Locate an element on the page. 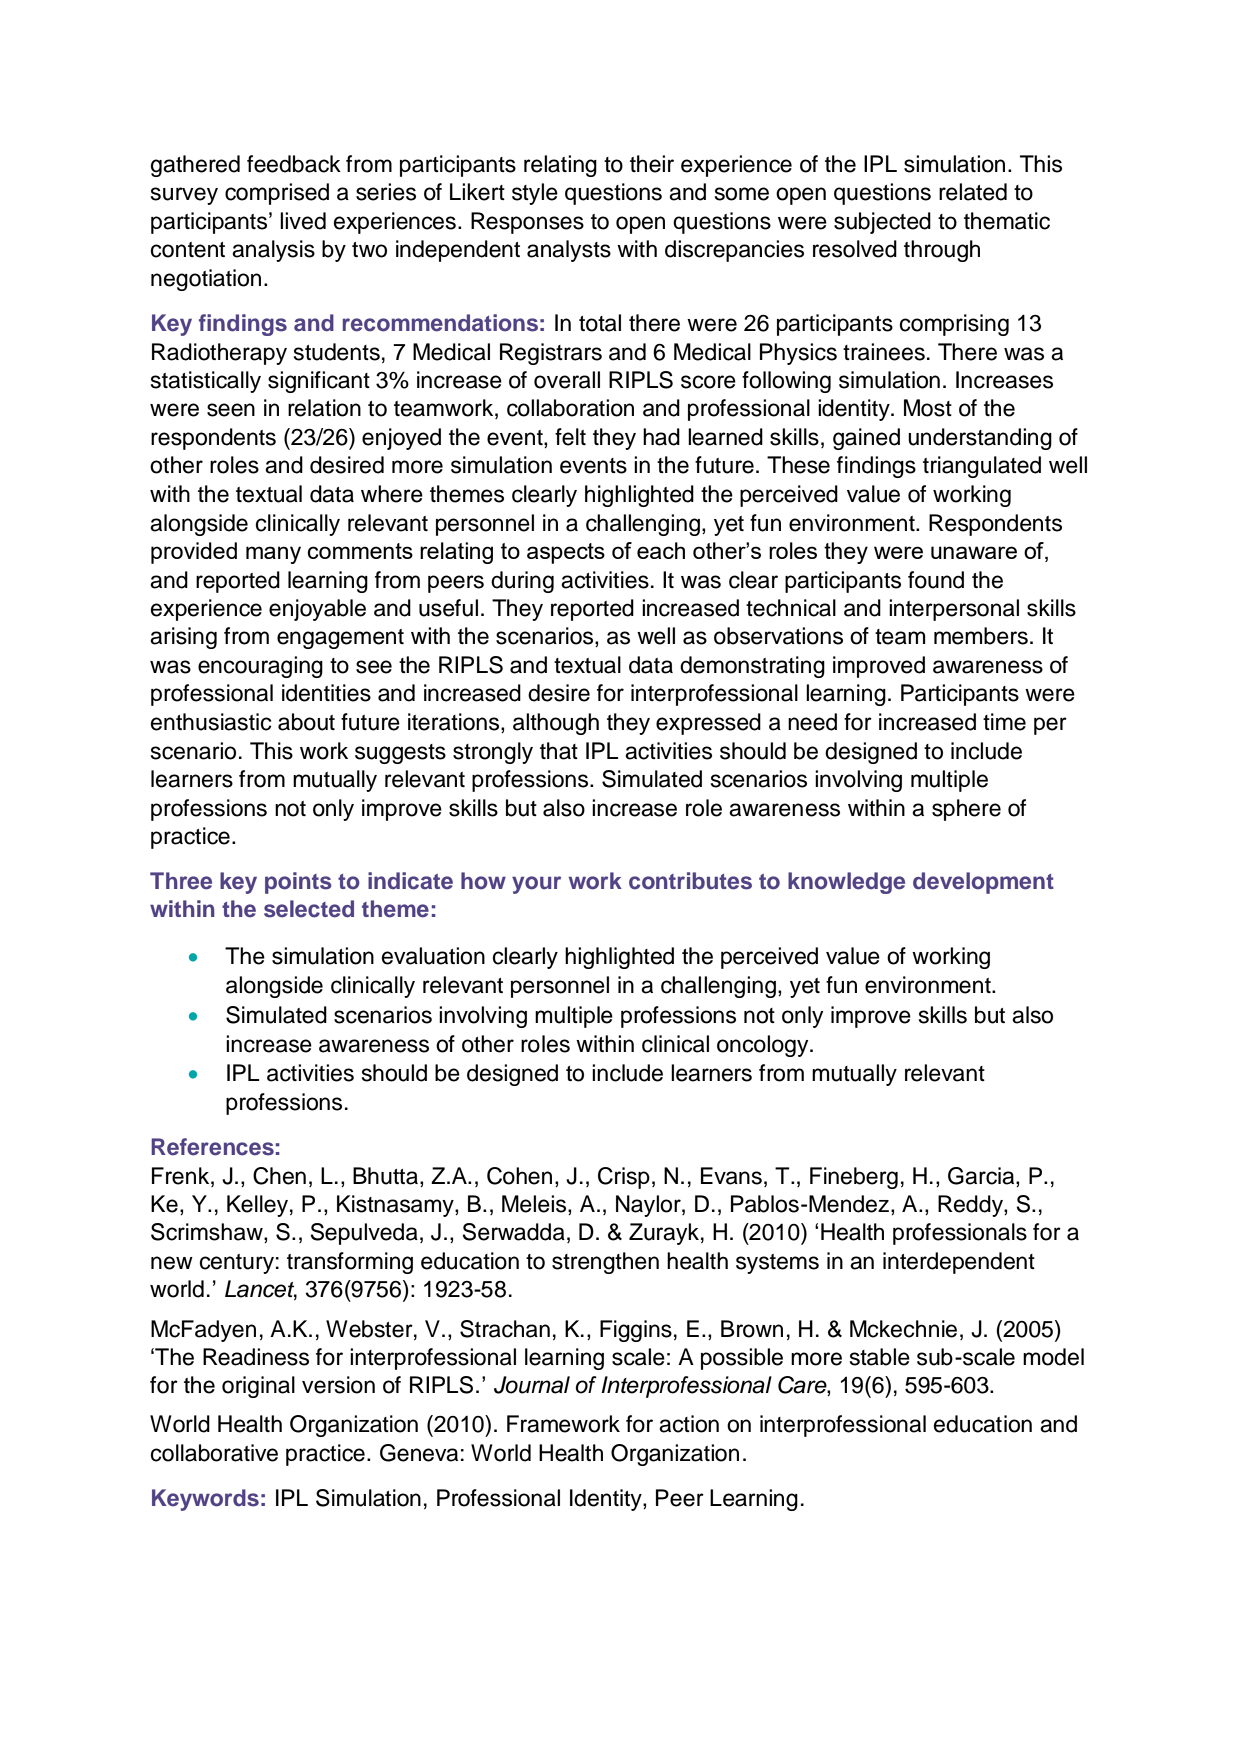 This page has height=1757, width=1242. Garcia is located at coordinates (982, 1177).
